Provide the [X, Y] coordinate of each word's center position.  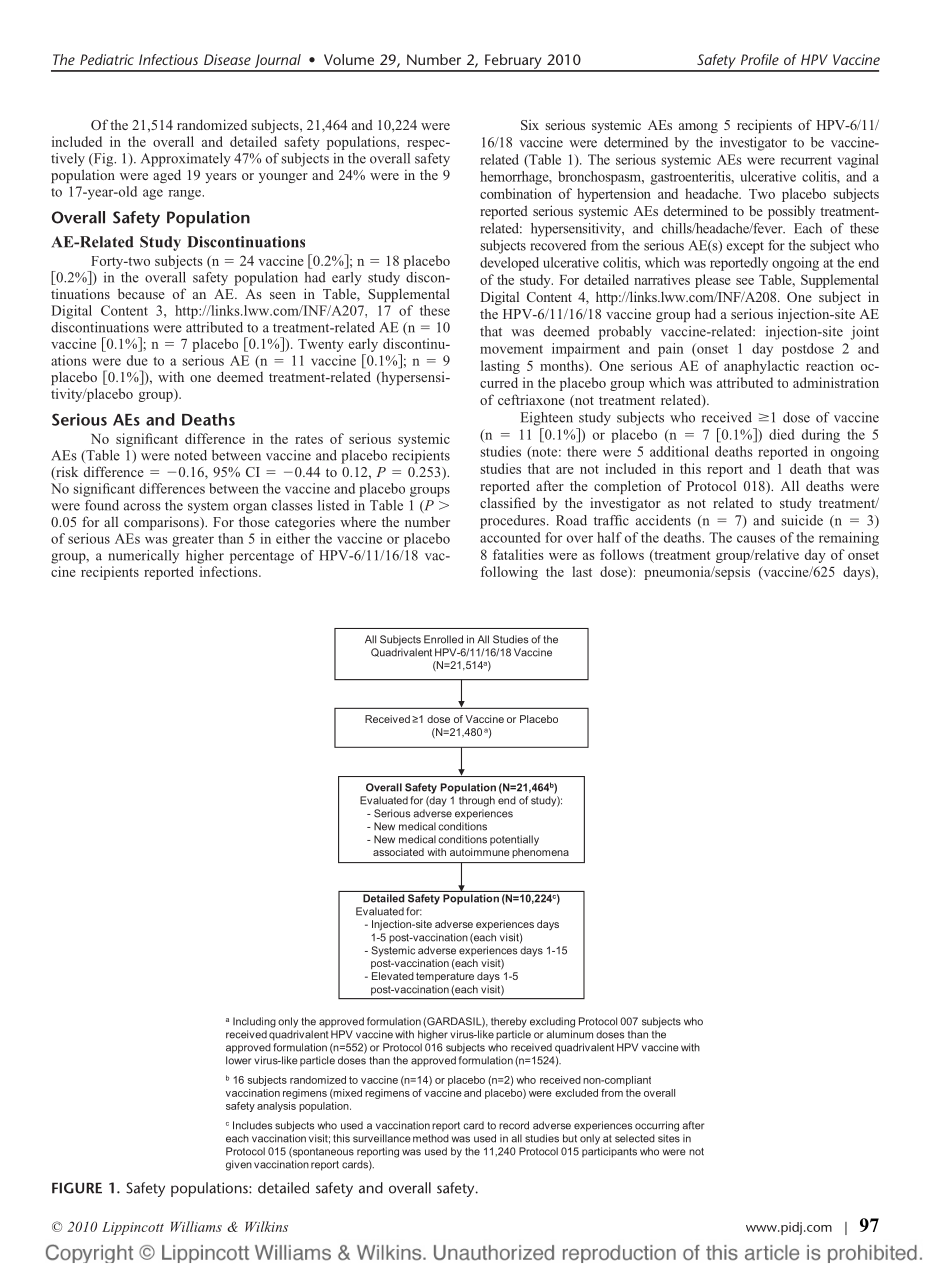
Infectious [168, 59]
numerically [143, 557]
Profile [760, 59]
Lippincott [133, 1228]
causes [756, 539]
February [513, 62]
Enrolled [443, 639]
